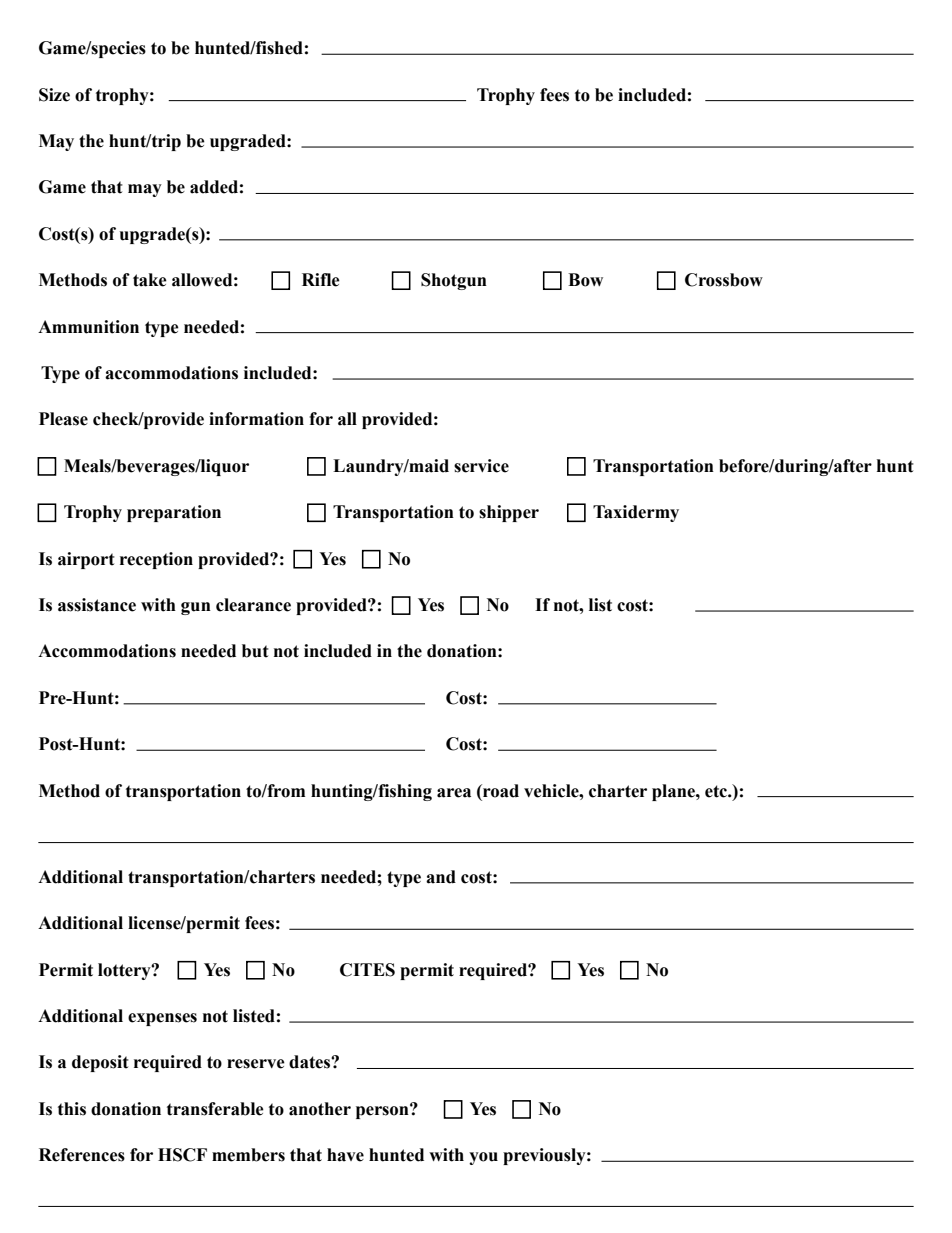  What do you see at coordinates (636, 513) in the image?
I see `Taxidermy` at bounding box center [636, 513].
